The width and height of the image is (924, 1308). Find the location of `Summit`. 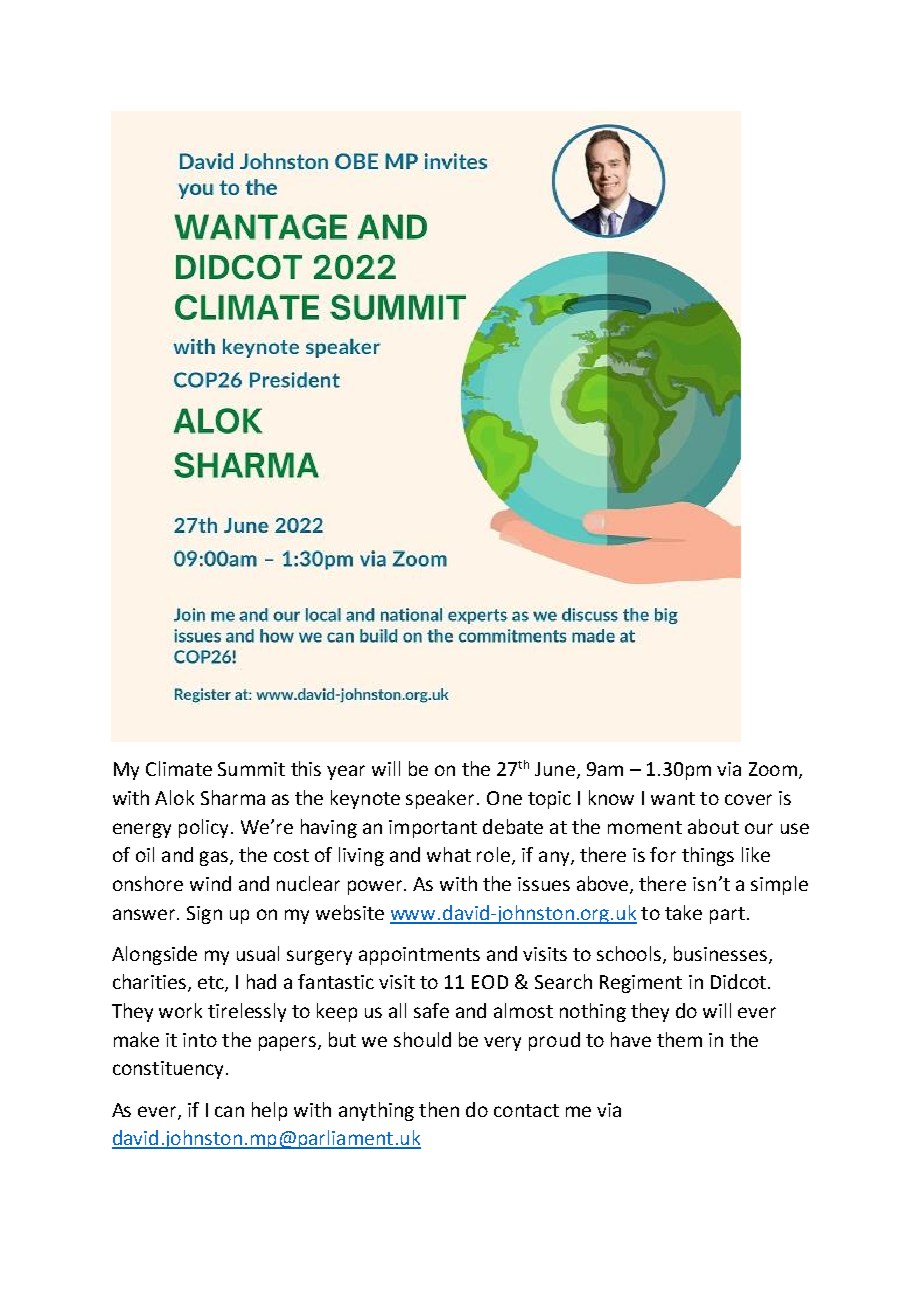

Summit is located at coordinates (251, 769).
